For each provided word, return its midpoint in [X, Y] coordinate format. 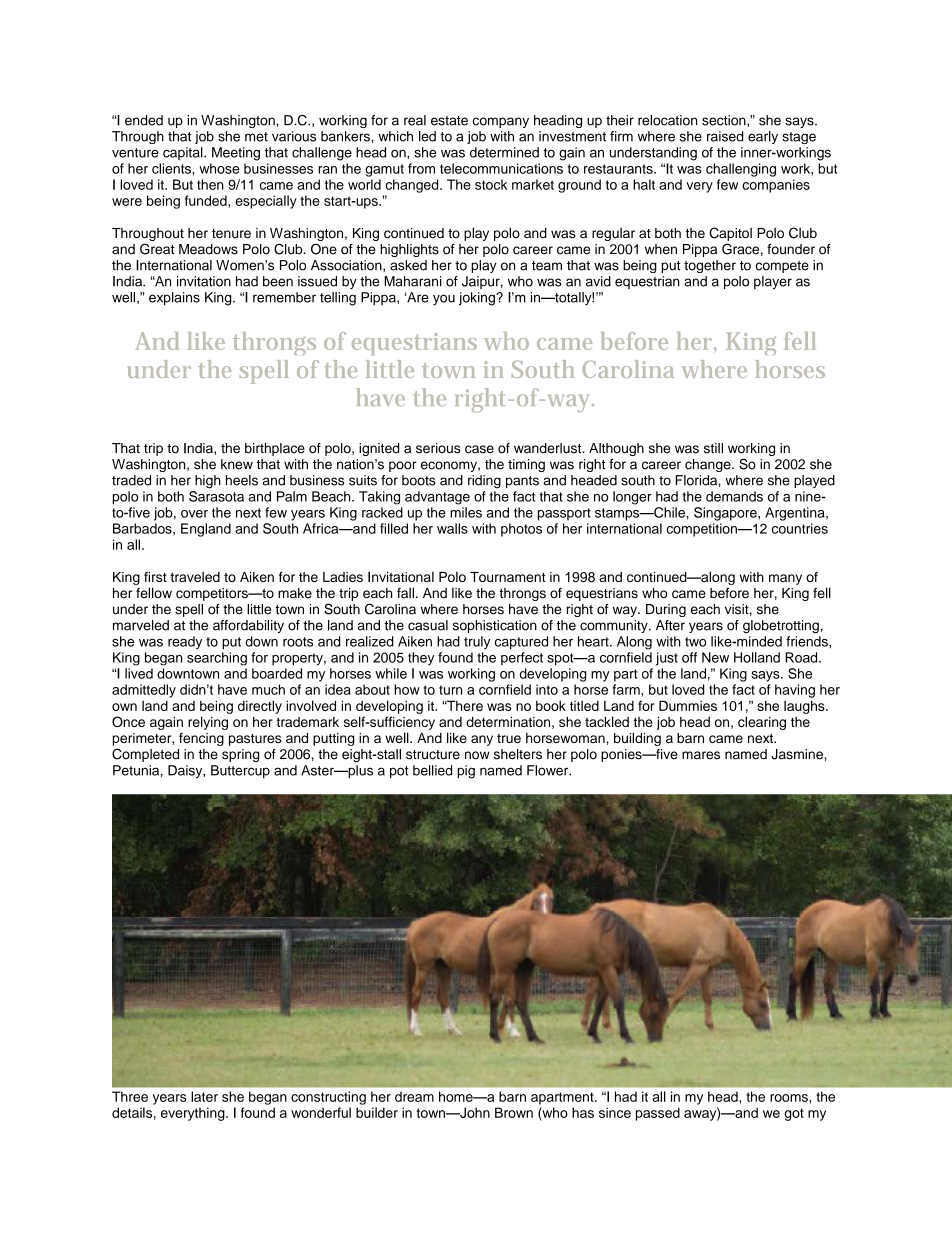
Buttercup [240, 771]
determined [504, 152]
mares [701, 755]
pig [466, 772]
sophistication [495, 626]
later [204, 1096]
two [695, 642]
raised [725, 136]
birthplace [275, 449]
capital [184, 153]
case [479, 449]
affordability [248, 626]
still [713, 448]
